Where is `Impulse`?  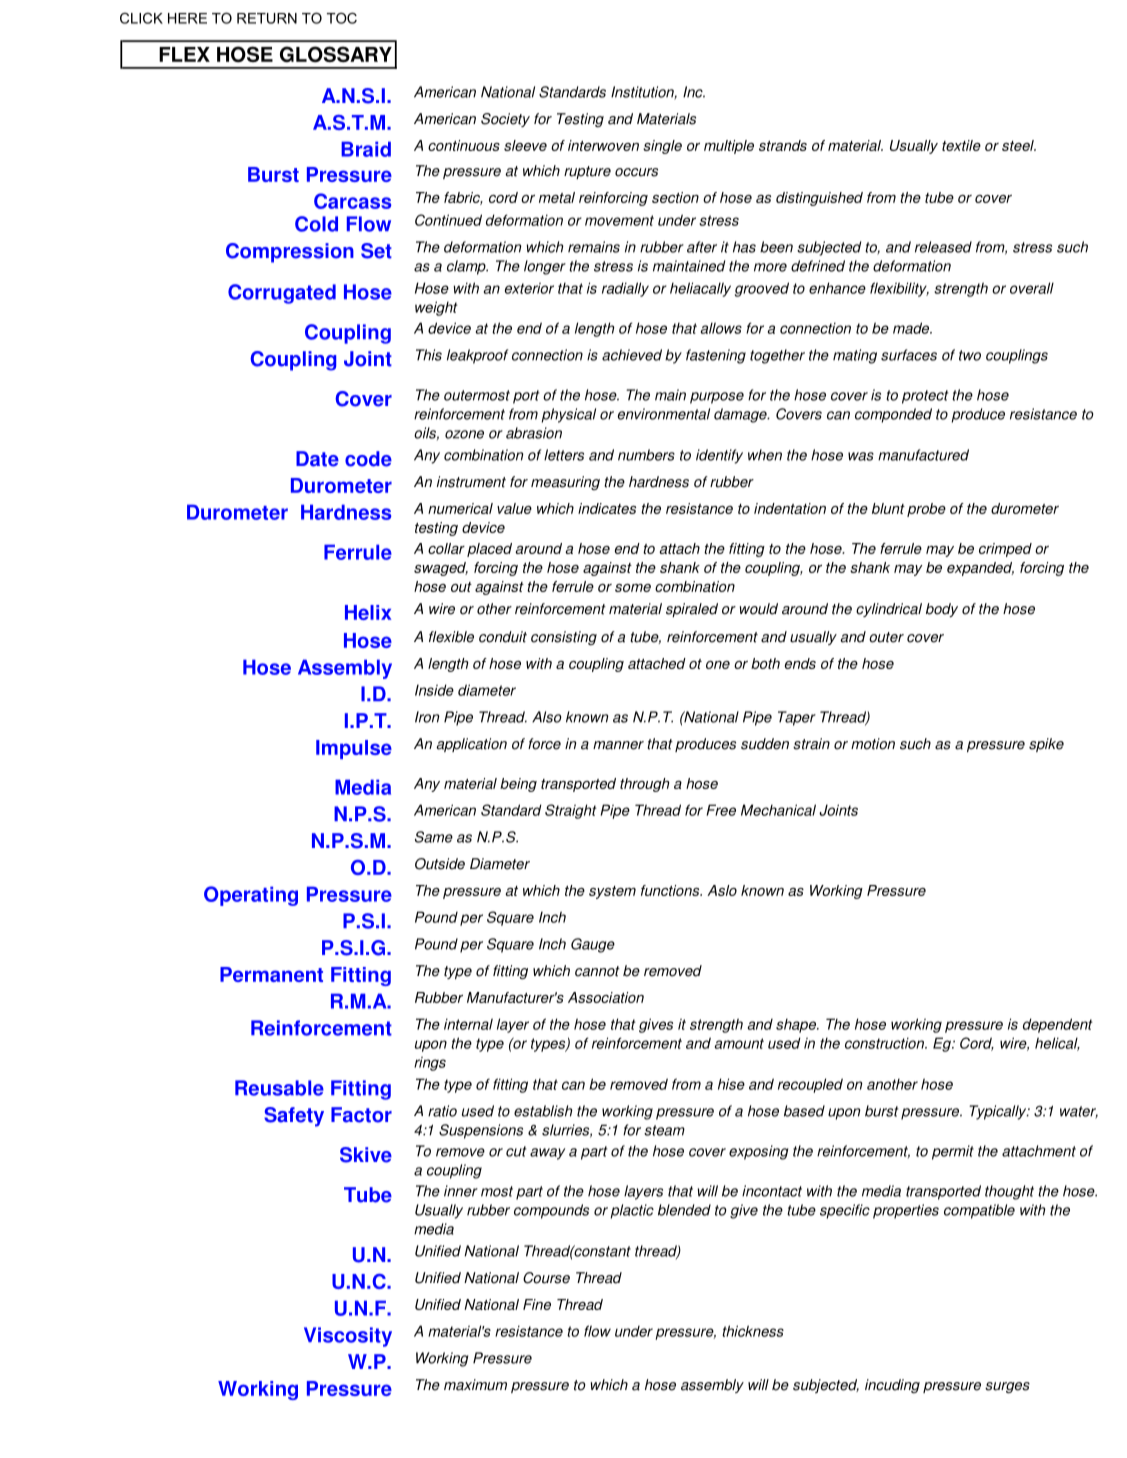 Impulse is located at coordinates (354, 749).
